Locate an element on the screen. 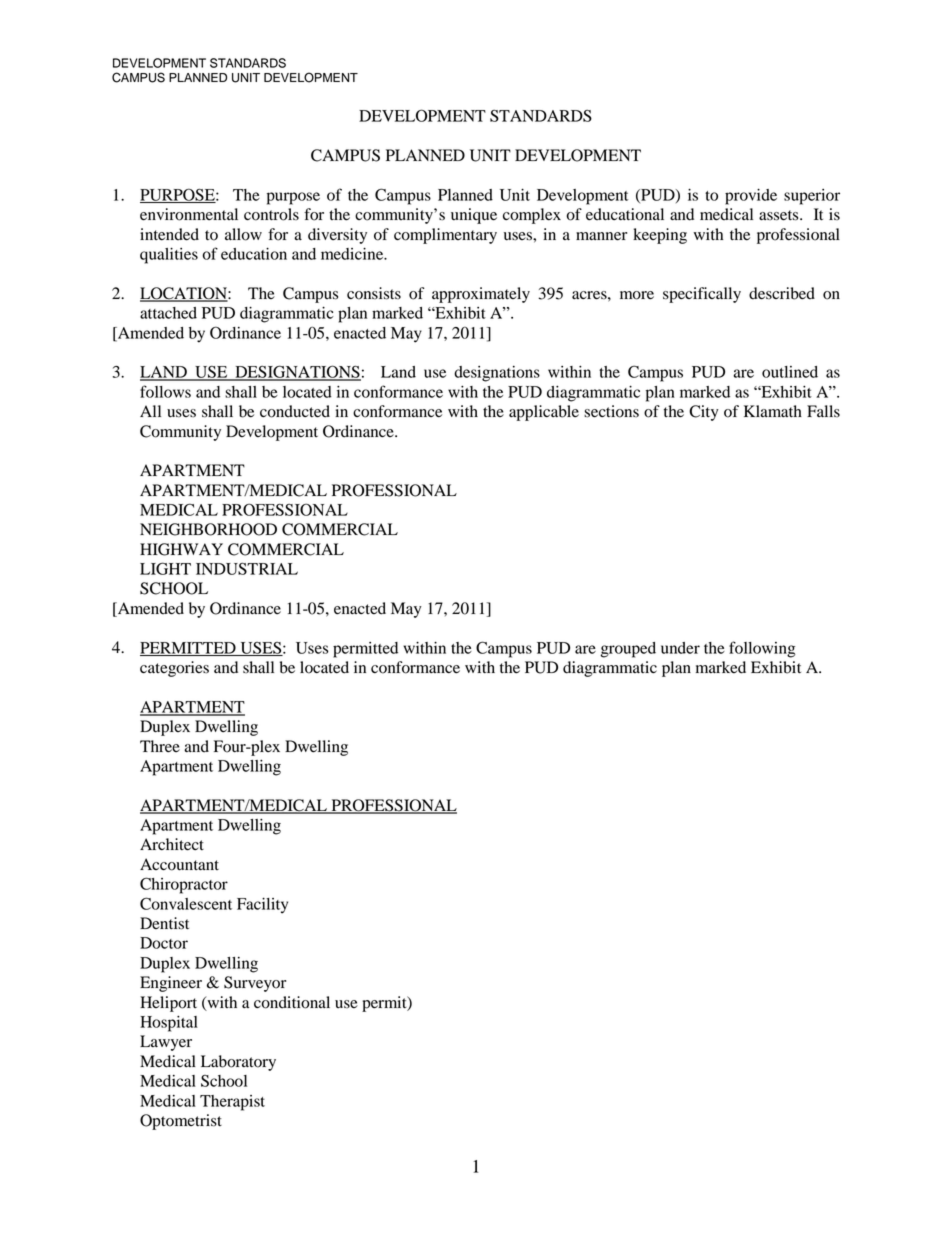 This screenshot has width=952, height=1233. assets is located at coordinates (780, 215).
